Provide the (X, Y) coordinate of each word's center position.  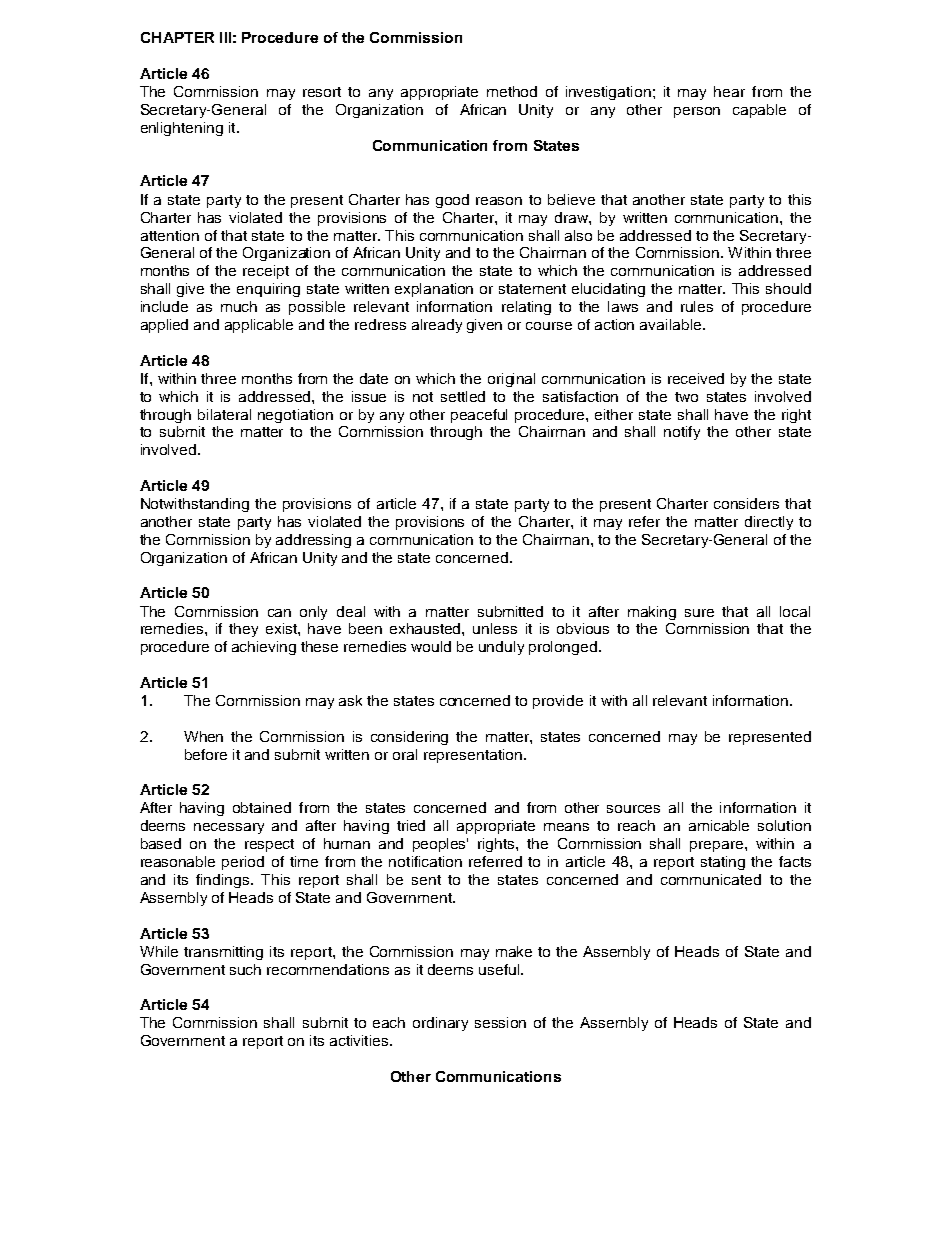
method (512, 91)
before (206, 754)
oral (405, 754)
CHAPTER (177, 37)
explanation (434, 290)
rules (697, 306)
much (239, 306)
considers (746, 503)
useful (500, 969)
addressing (313, 541)
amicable (719, 825)
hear (729, 91)
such (245, 969)
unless (495, 628)
